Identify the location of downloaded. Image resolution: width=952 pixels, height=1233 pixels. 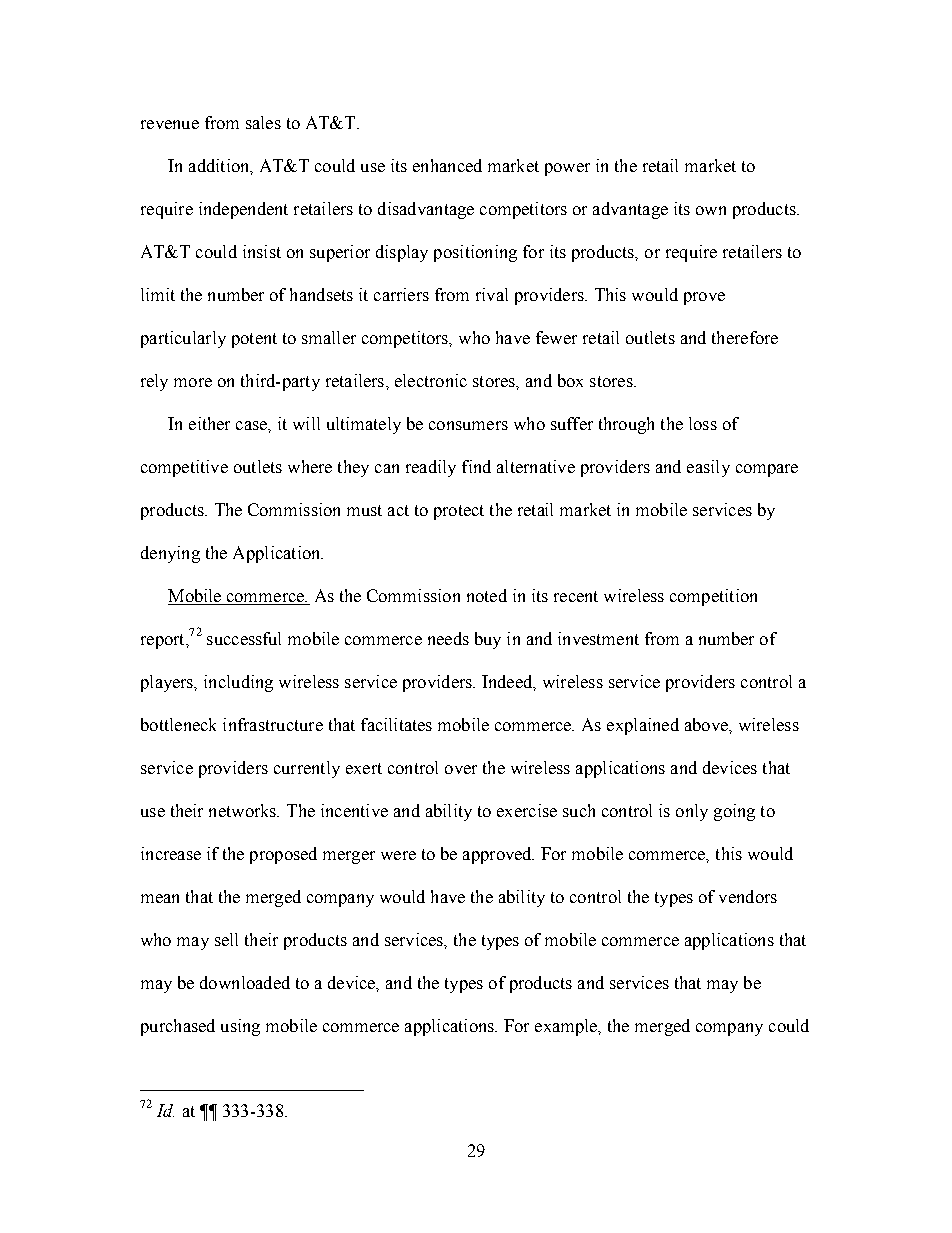
(245, 982).
